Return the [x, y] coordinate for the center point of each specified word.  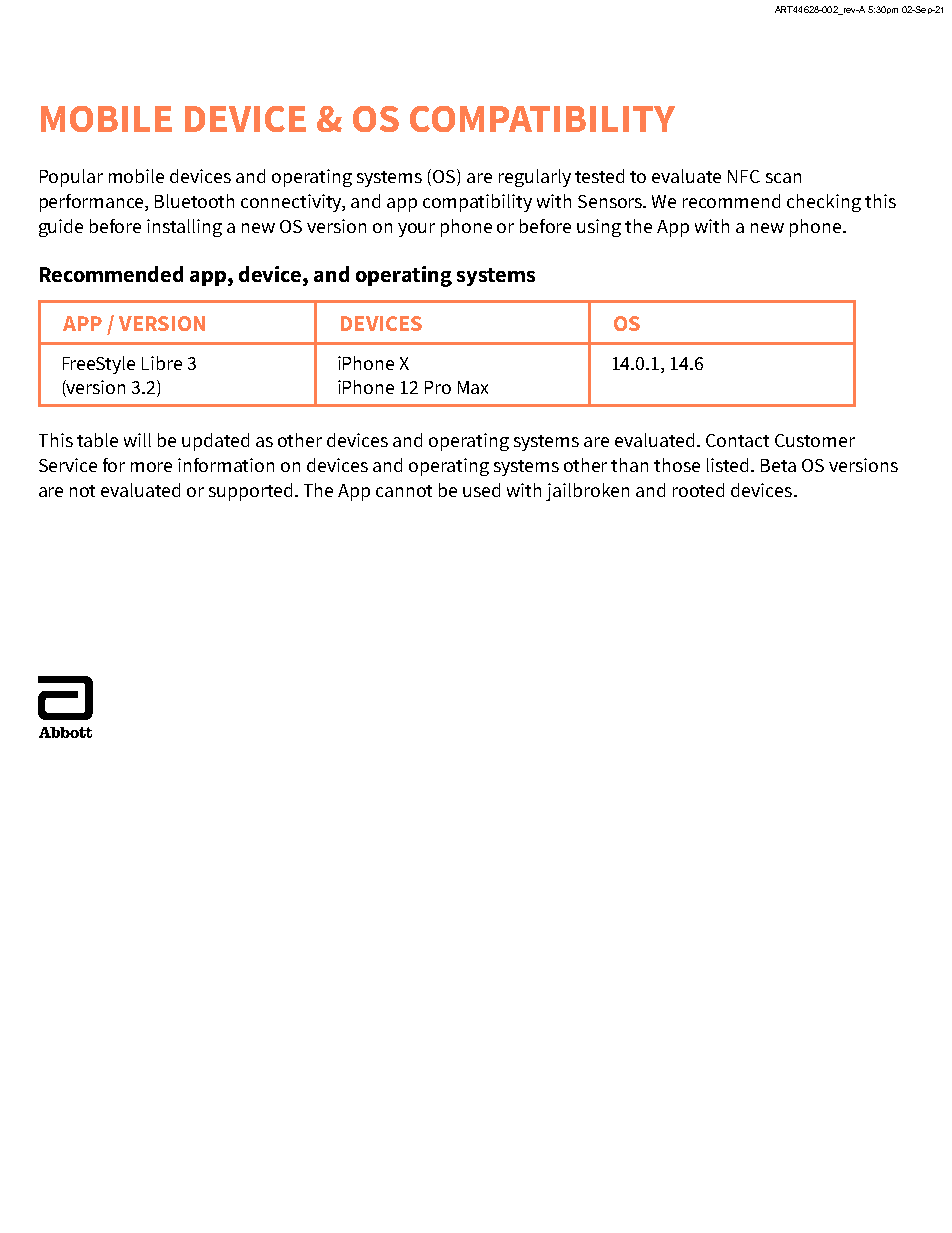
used [481, 490]
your [416, 230]
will [137, 440]
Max [473, 387]
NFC [744, 176]
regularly [535, 178]
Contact [737, 440]
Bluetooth [194, 201]
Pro [438, 387]
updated [215, 442]
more [151, 467]
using [599, 228]
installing [184, 228]
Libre [162, 363]
